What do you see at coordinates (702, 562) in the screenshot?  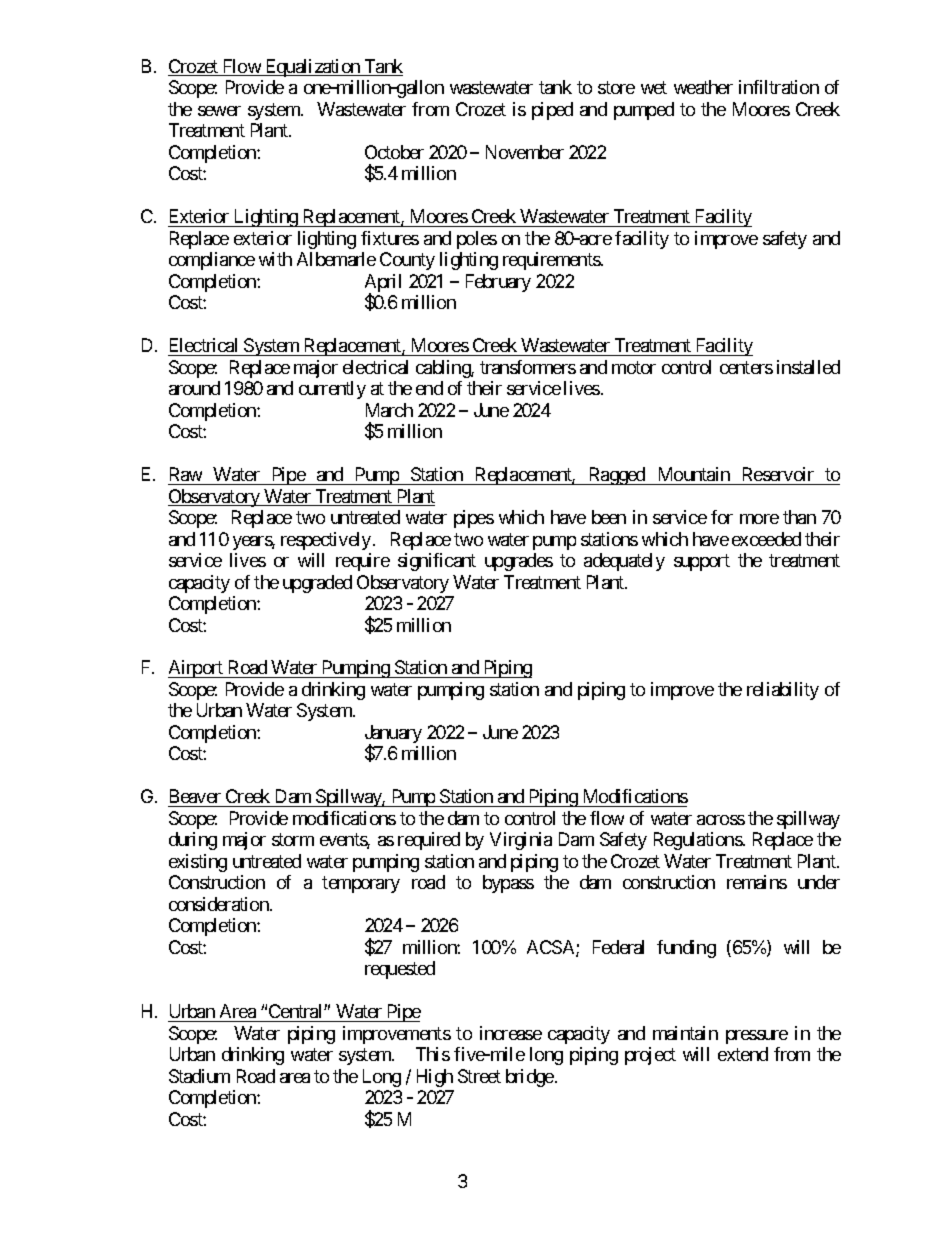 I see `support` at bounding box center [702, 562].
